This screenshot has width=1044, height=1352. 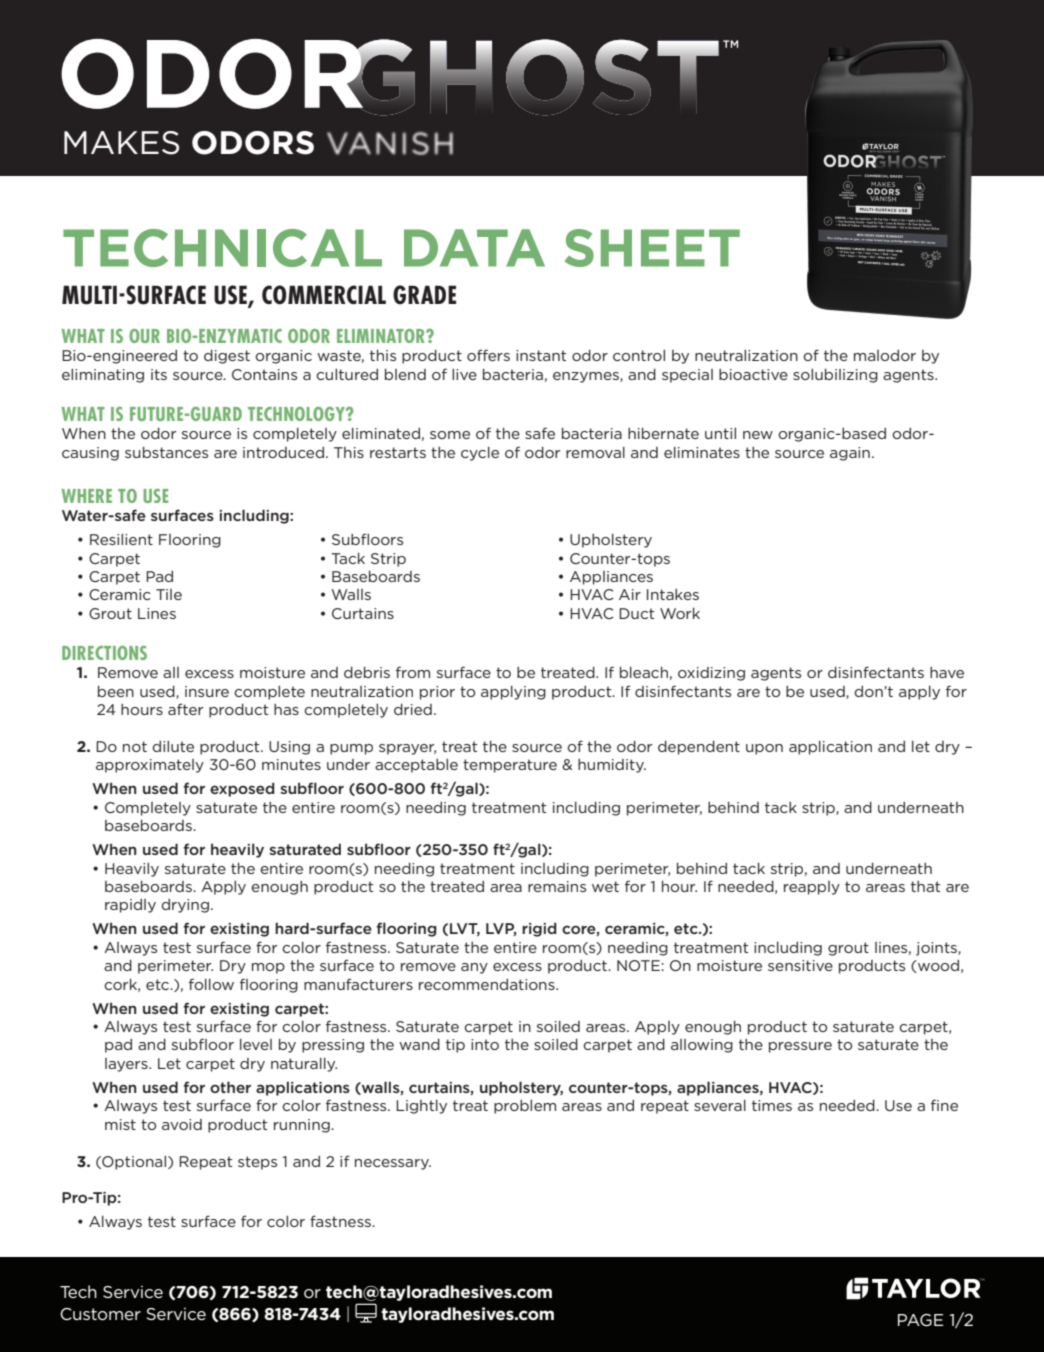 I want to click on necessary, so click(x=393, y=1164).
